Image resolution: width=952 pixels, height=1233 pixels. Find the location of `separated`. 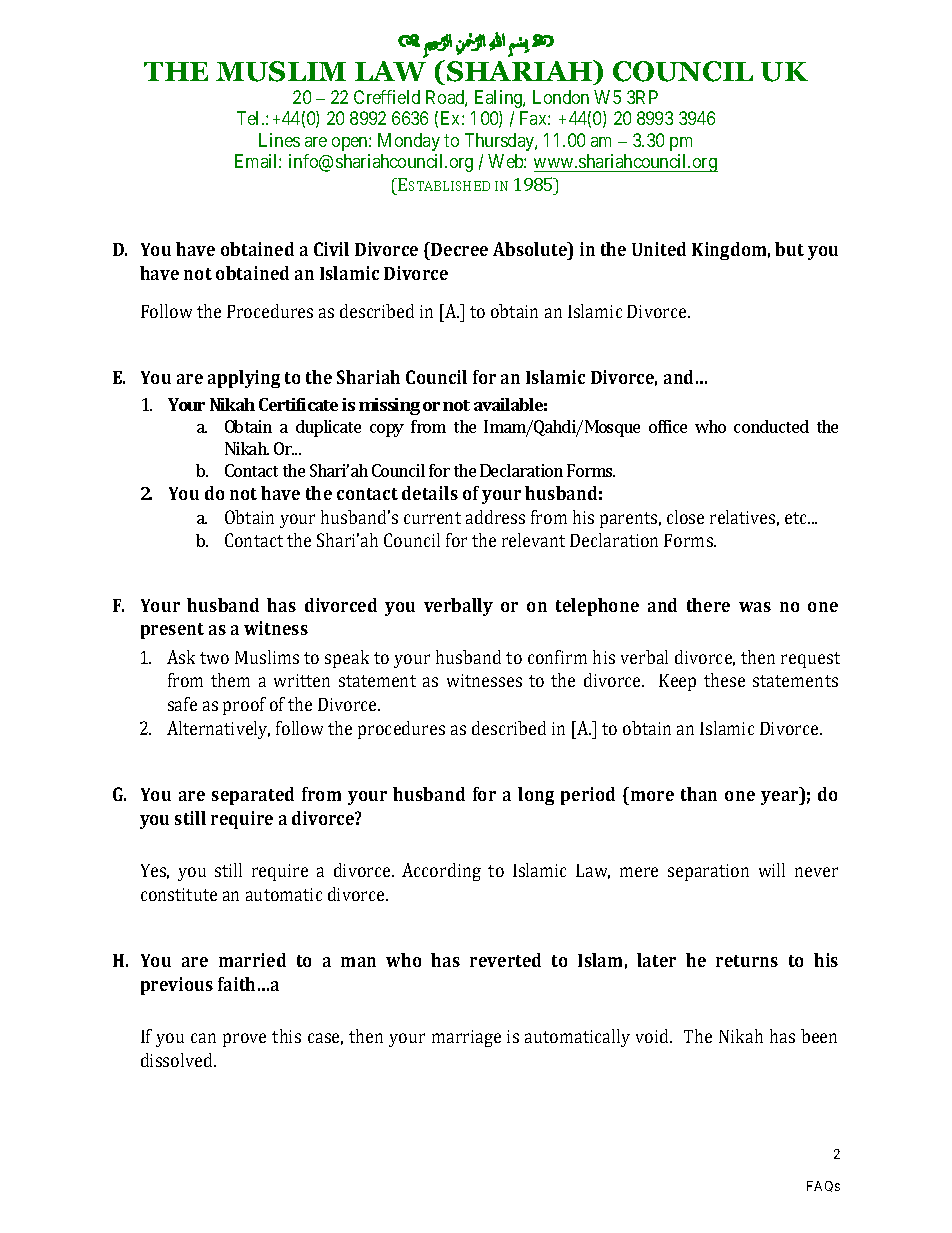

separated is located at coordinates (253, 796).
